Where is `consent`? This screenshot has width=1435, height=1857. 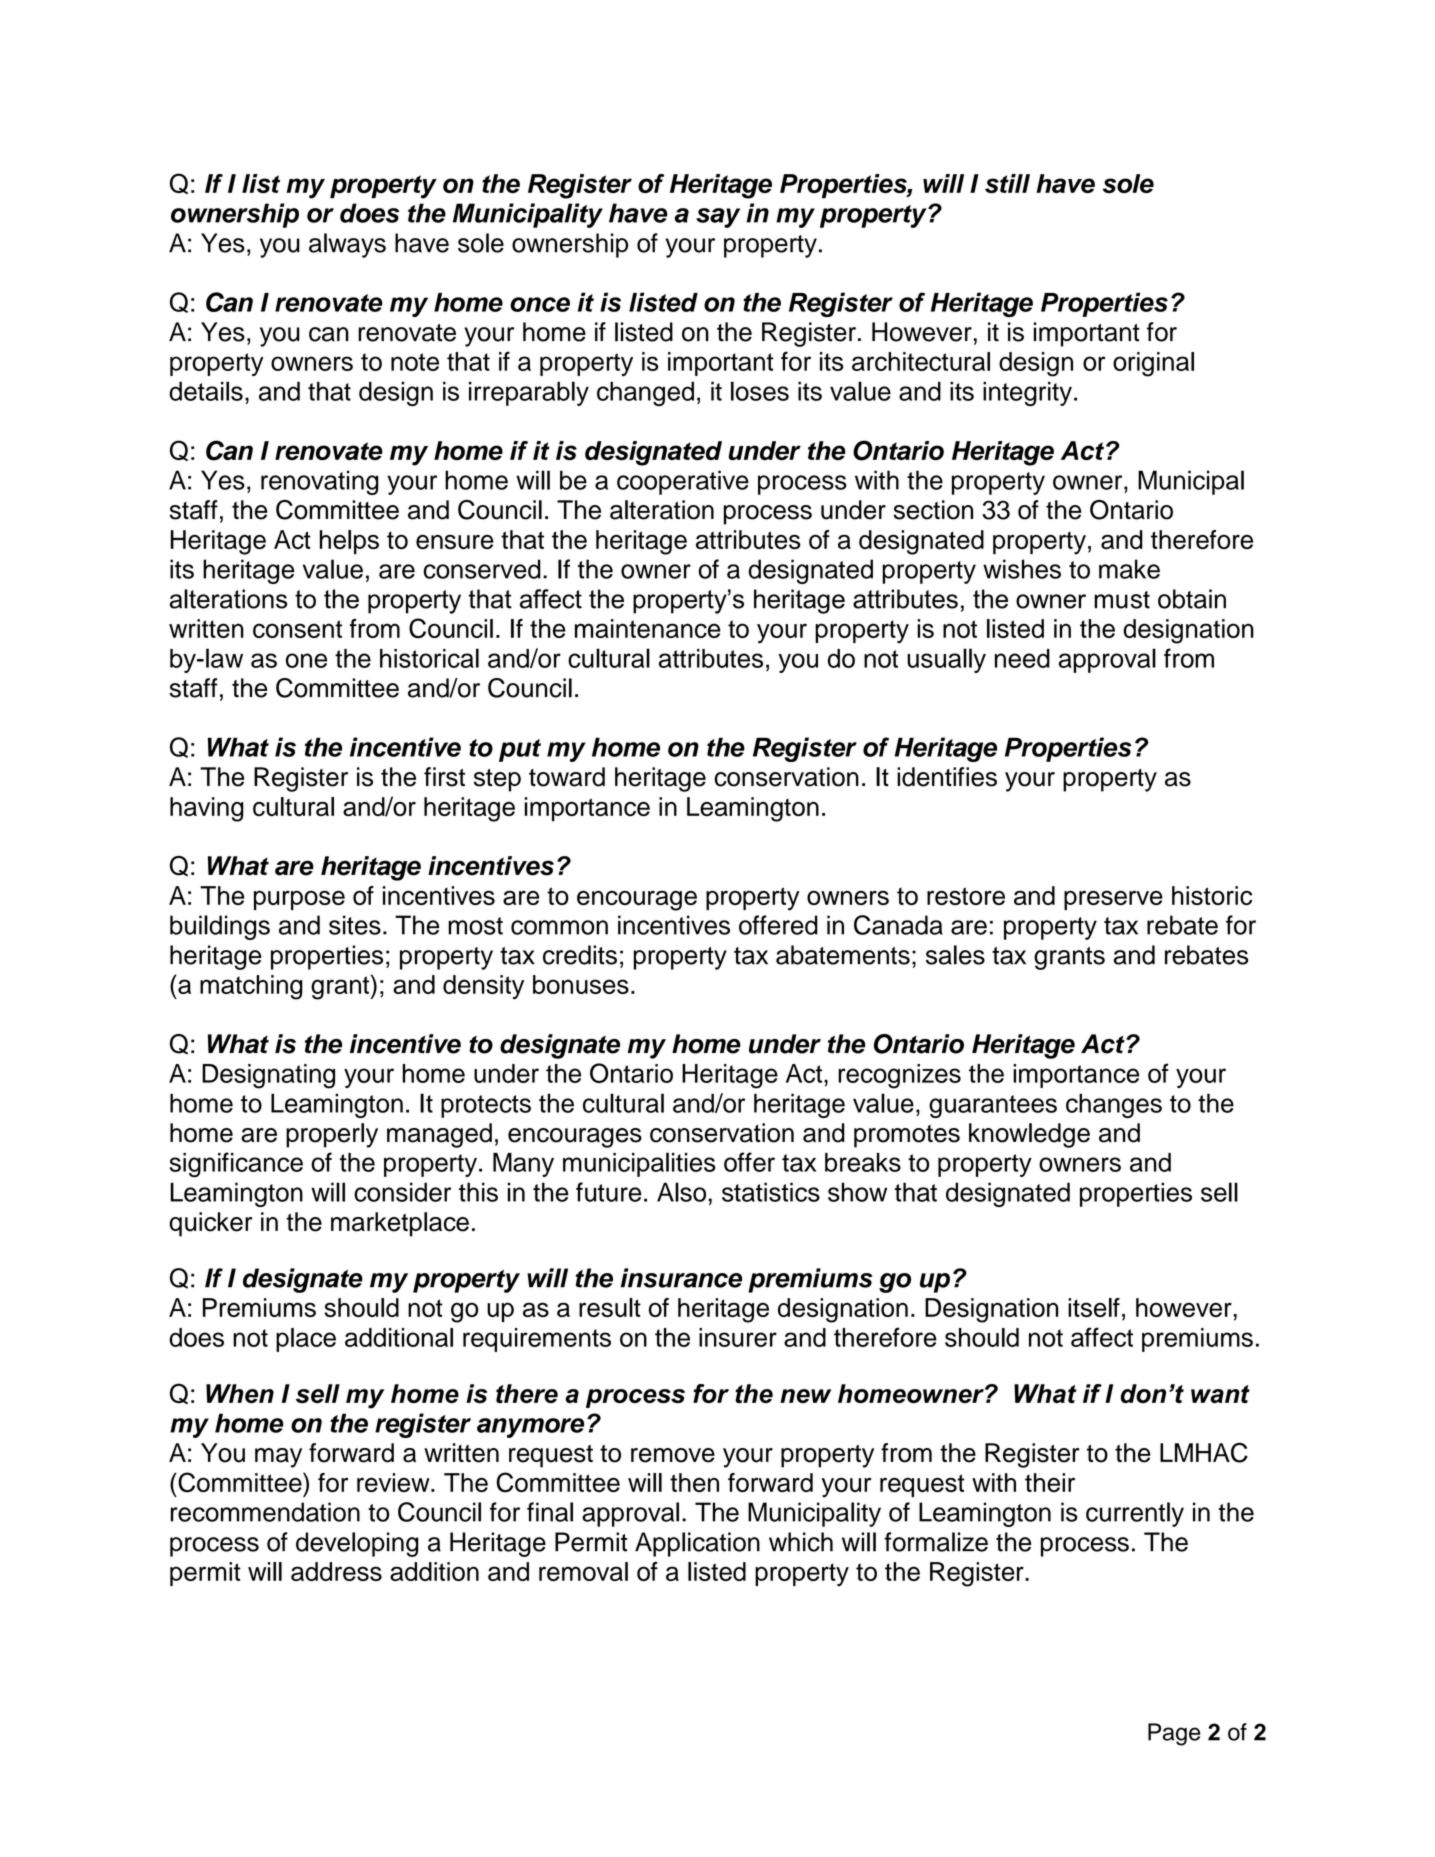
consent is located at coordinates (297, 629).
